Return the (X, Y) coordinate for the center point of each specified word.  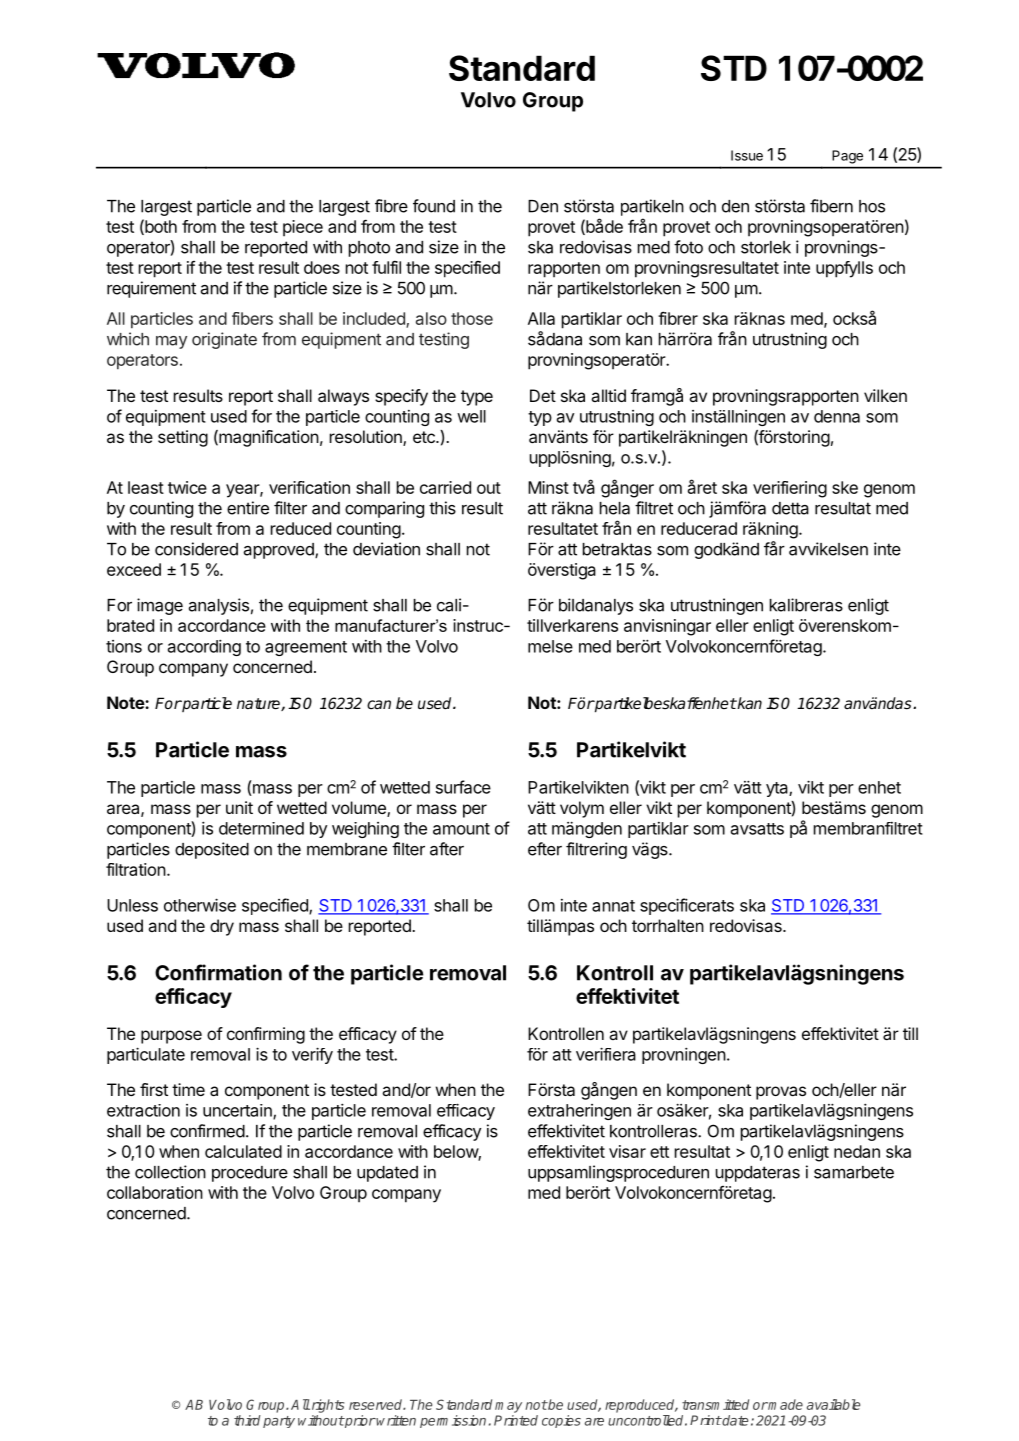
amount (461, 829)
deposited (212, 850)
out (489, 488)
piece (303, 228)
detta (790, 508)
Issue (747, 155)
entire (248, 508)
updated (387, 1174)
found (434, 206)
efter (545, 849)
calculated (243, 1151)
